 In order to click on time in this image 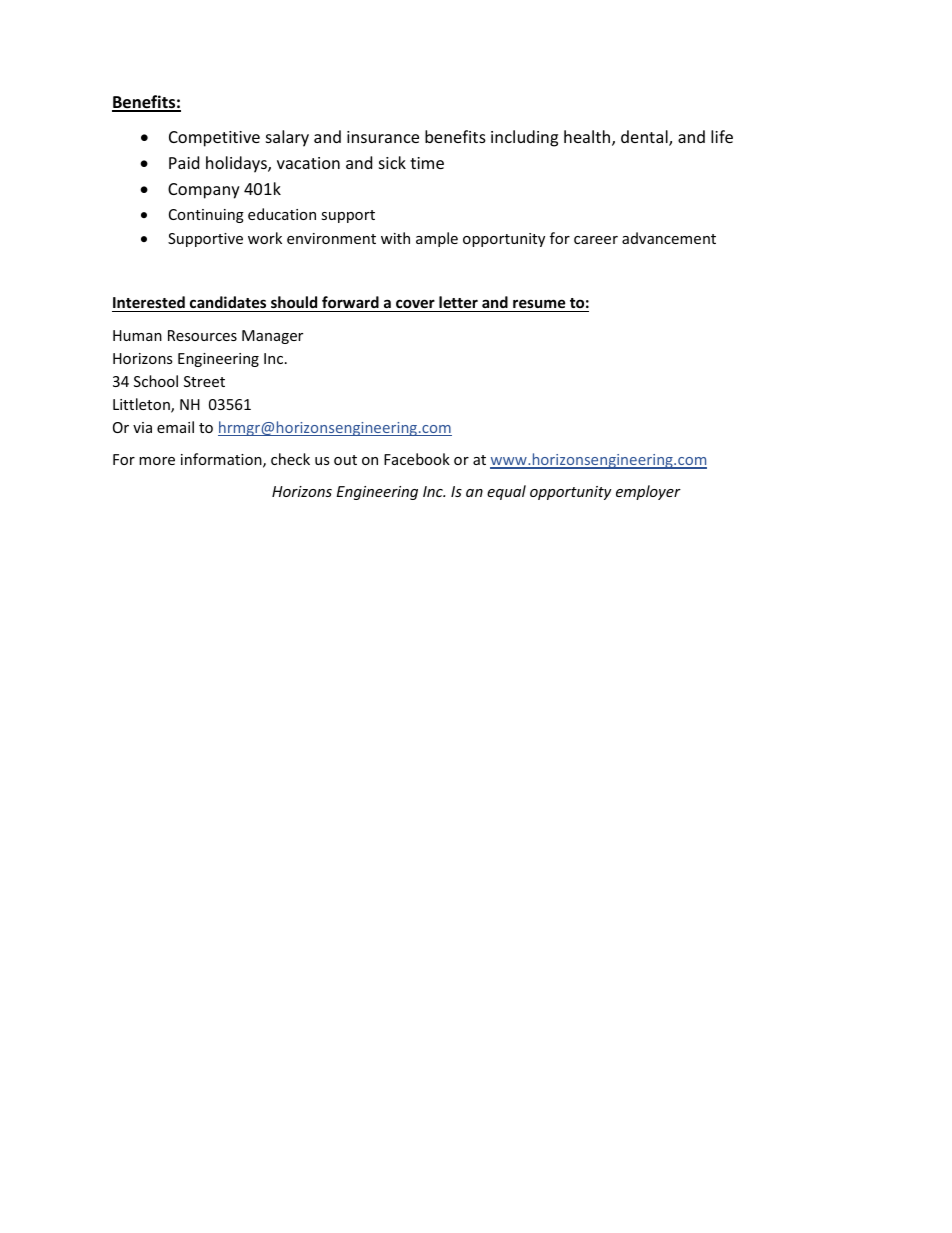, I will do `click(427, 163)`.
